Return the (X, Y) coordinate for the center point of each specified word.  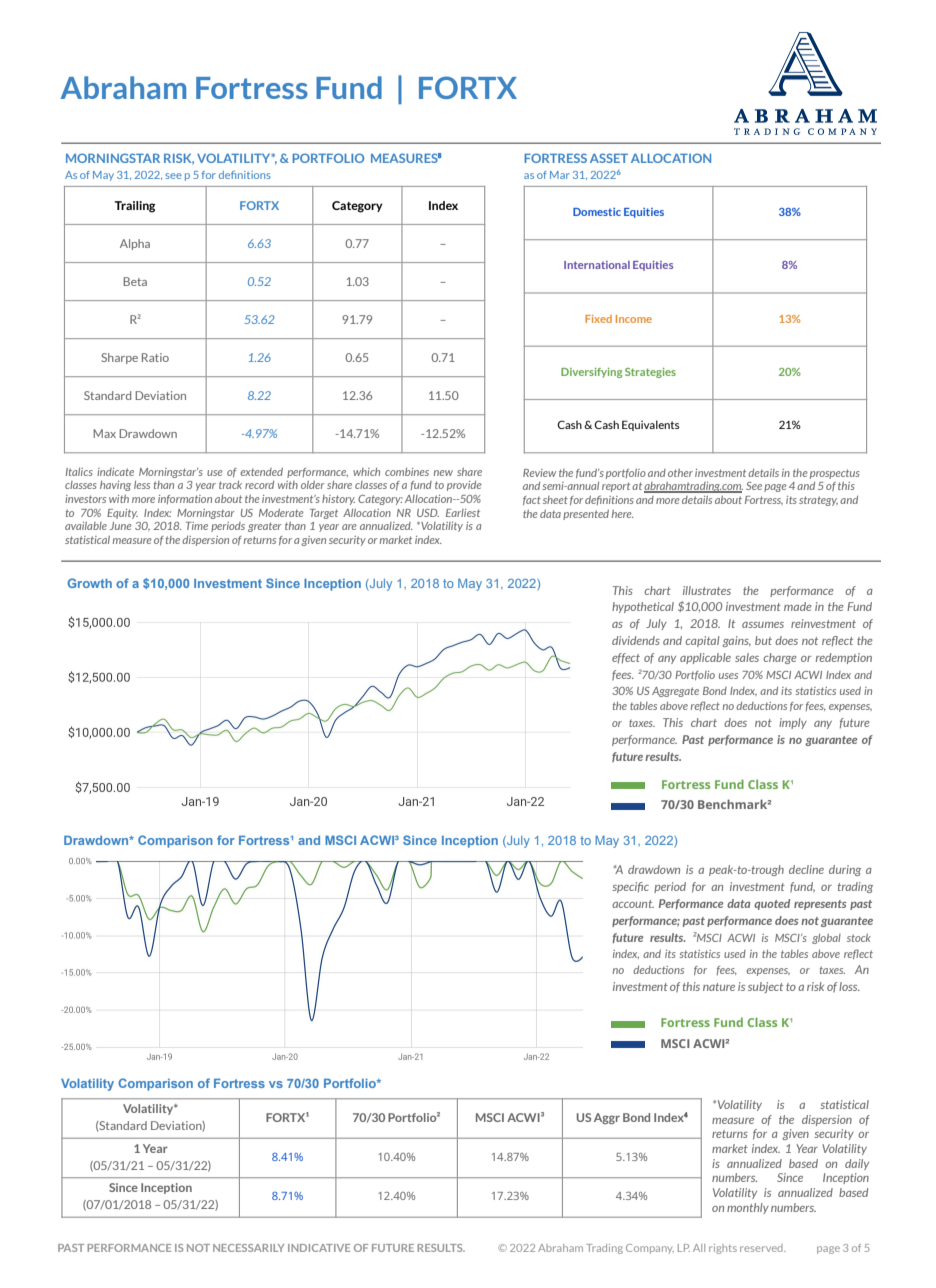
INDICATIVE (319, 1248)
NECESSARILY (248, 1248)
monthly (748, 1208)
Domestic (597, 212)
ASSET (609, 158)
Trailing (135, 207)
